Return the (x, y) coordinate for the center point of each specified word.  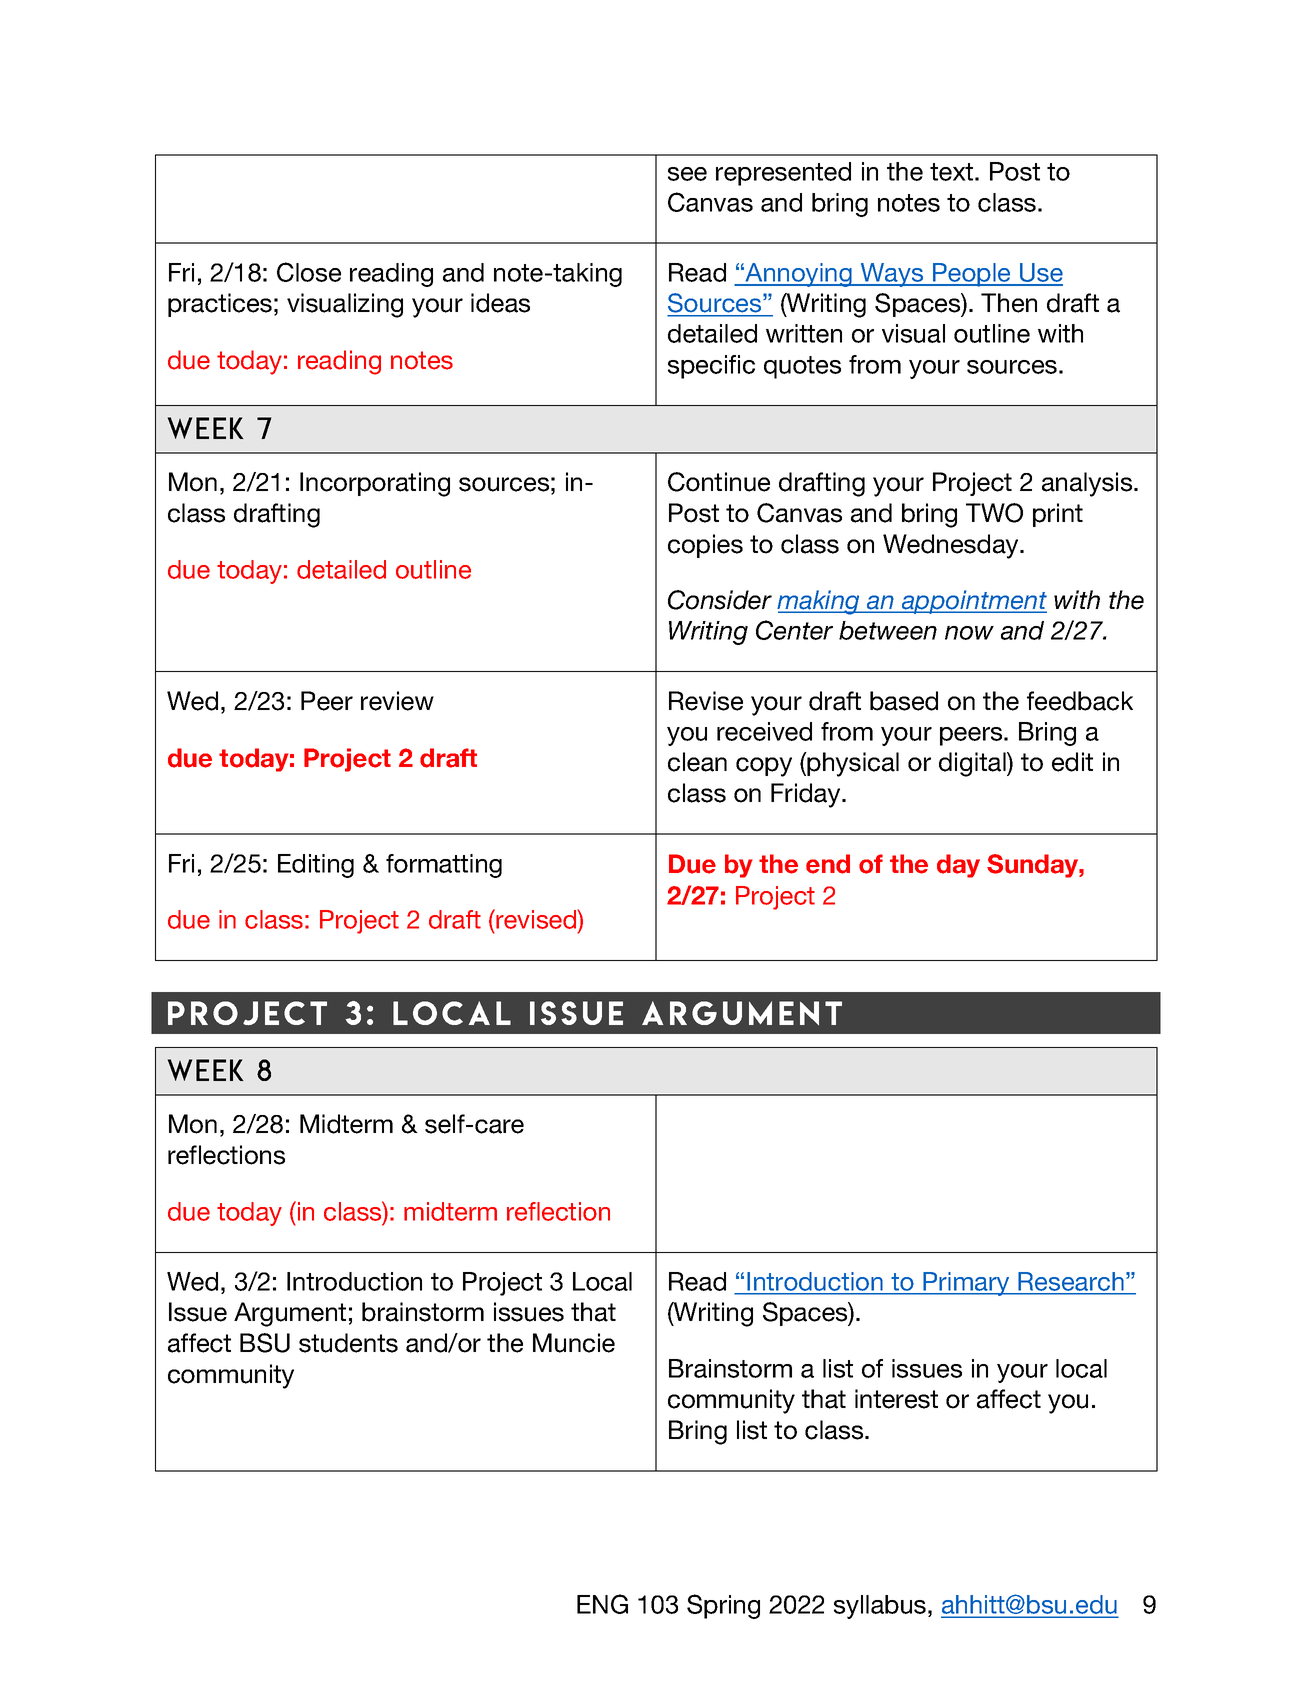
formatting (444, 866)
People (972, 275)
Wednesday (952, 546)
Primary (966, 1284)
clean (697, 762)
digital (973, 764)
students (348, 1343)
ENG (602, 1604)
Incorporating (375, 484)
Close (309, 272)
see (687, 174)
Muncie (574, 1343)
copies (705, 546)
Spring (723, 1606)
